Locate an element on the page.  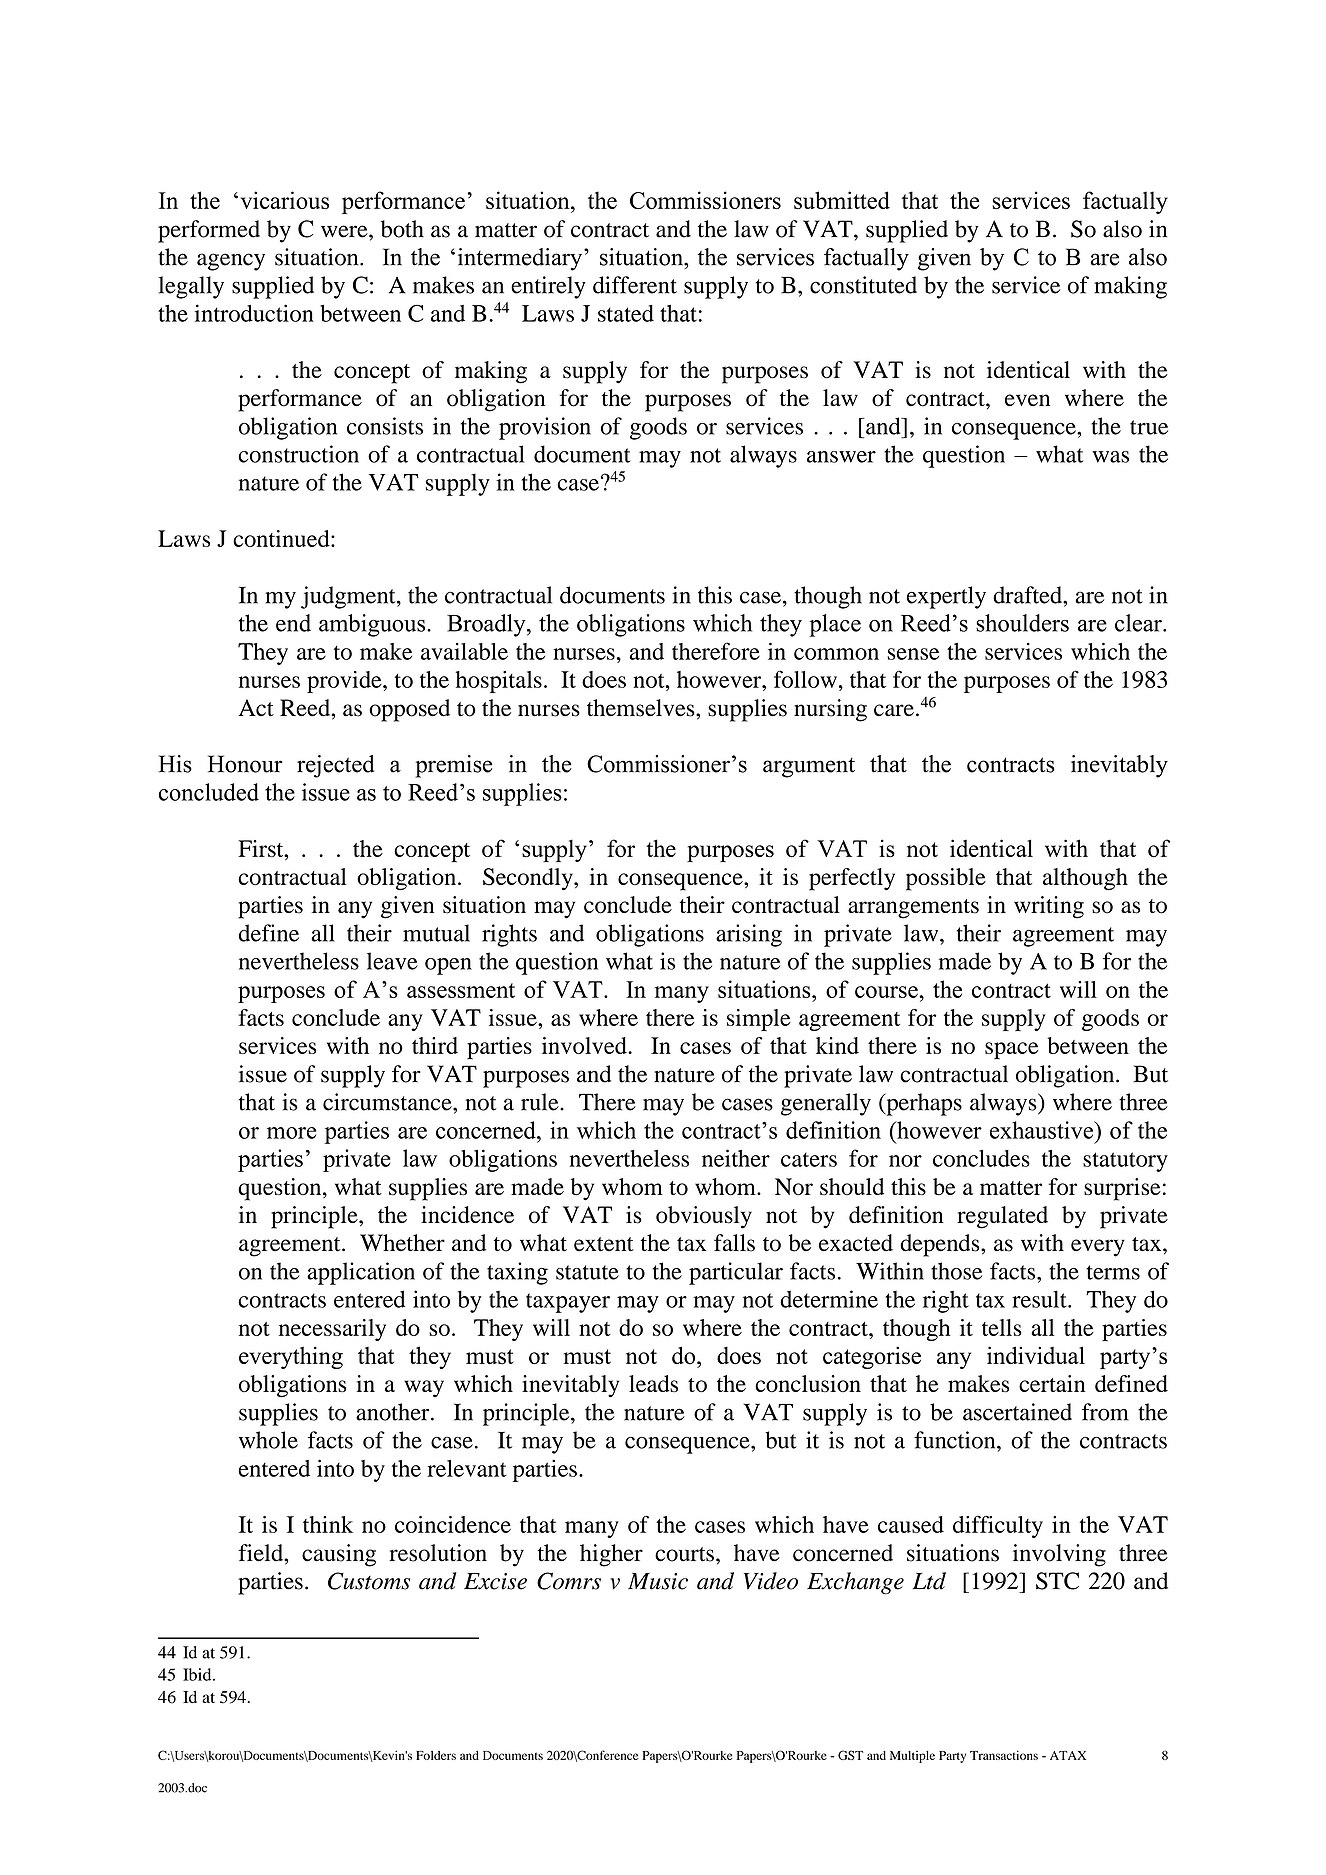
Folders is located at coordinates (436, 1755).
